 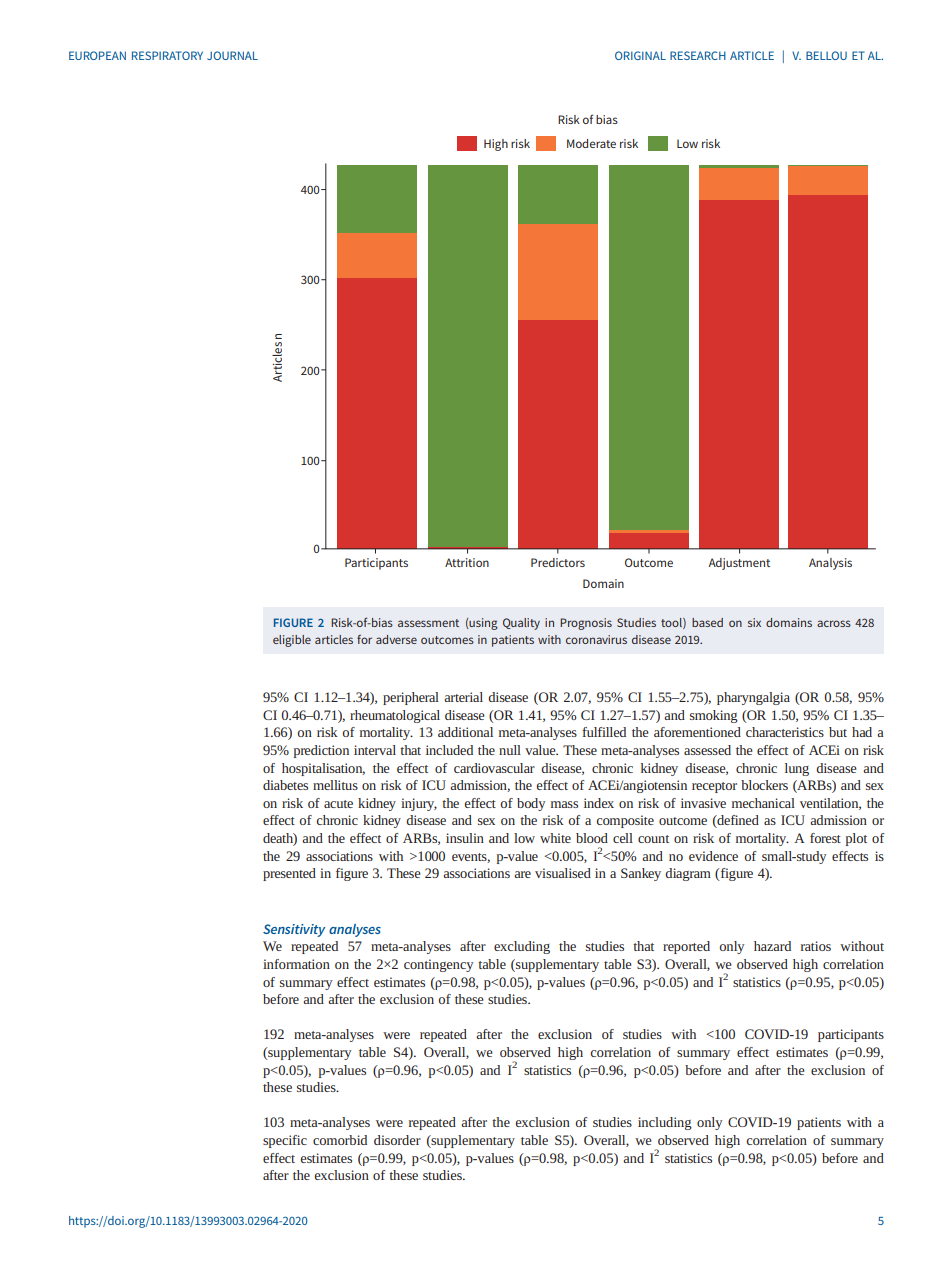 What do you see at coordinates (698, 55) in the image?
I see `RESEARCH` at bounding box center [698, 55].
